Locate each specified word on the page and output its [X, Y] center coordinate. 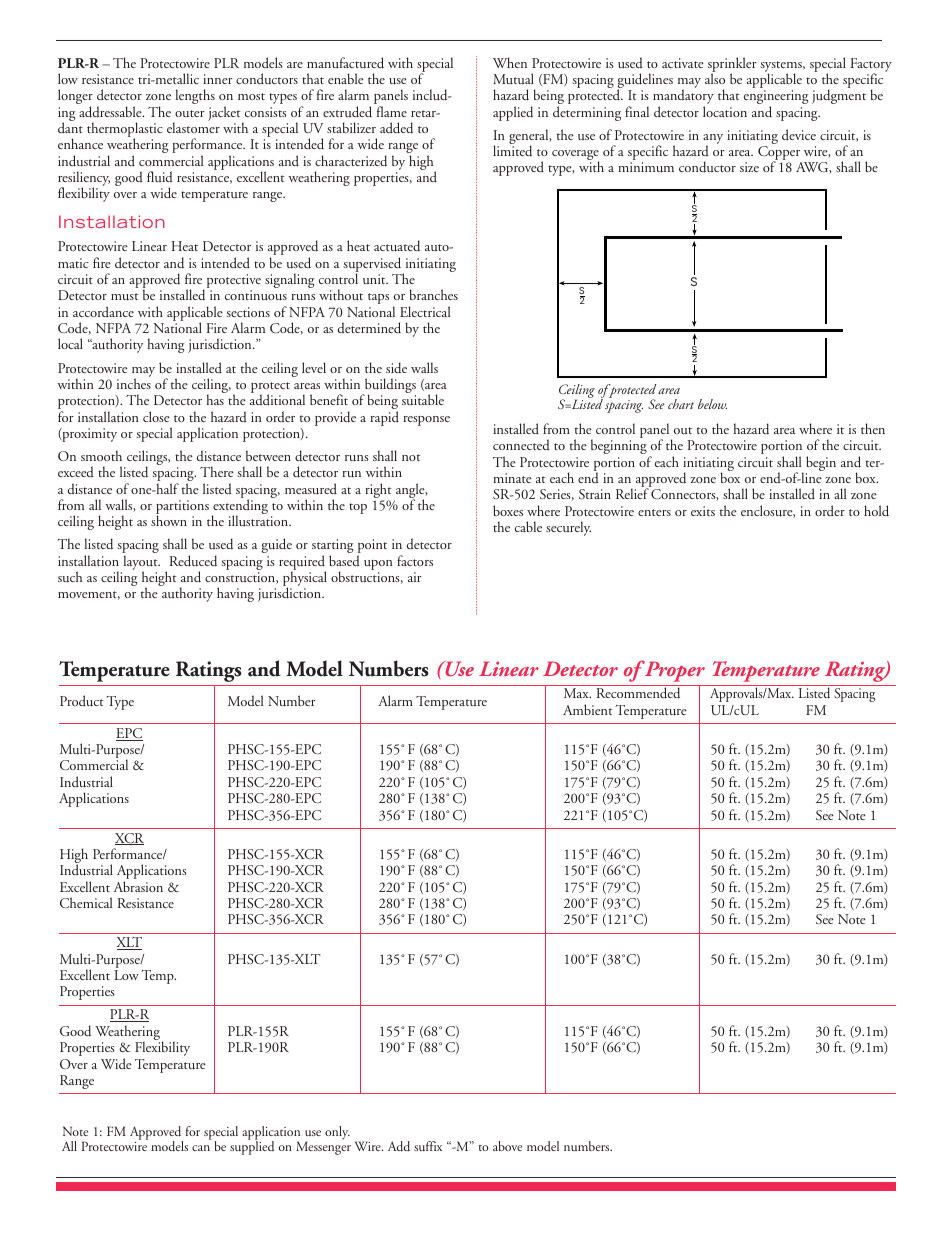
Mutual [513, 78]
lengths [195, 96]
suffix [428, 1146]
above [507, 1146]
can [201, 1148]
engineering [776, 98]
